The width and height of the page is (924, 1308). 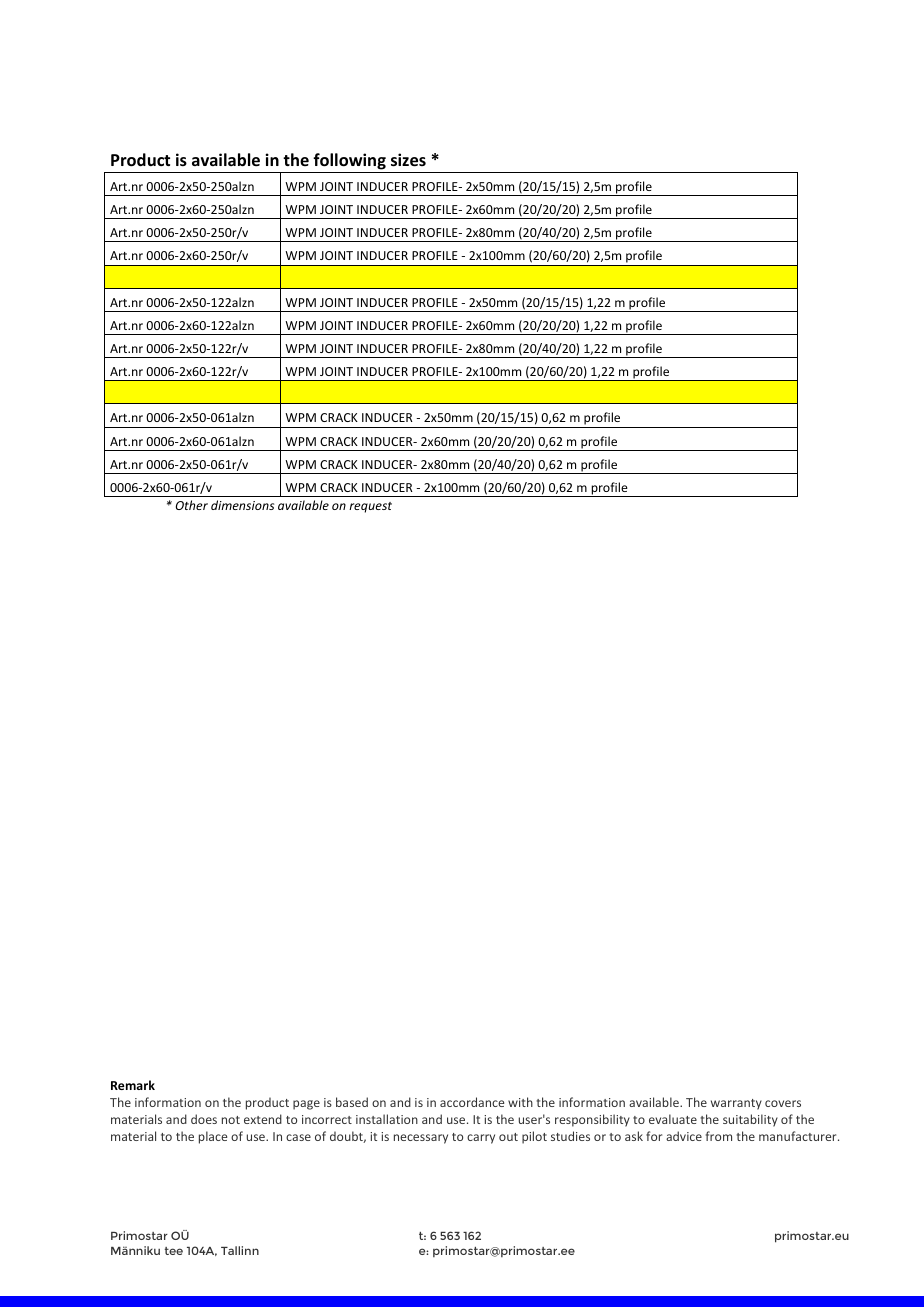 What do you see at coordinates (719, 1136) in the page?
I see `from` at bounding box center [719, 1136].
